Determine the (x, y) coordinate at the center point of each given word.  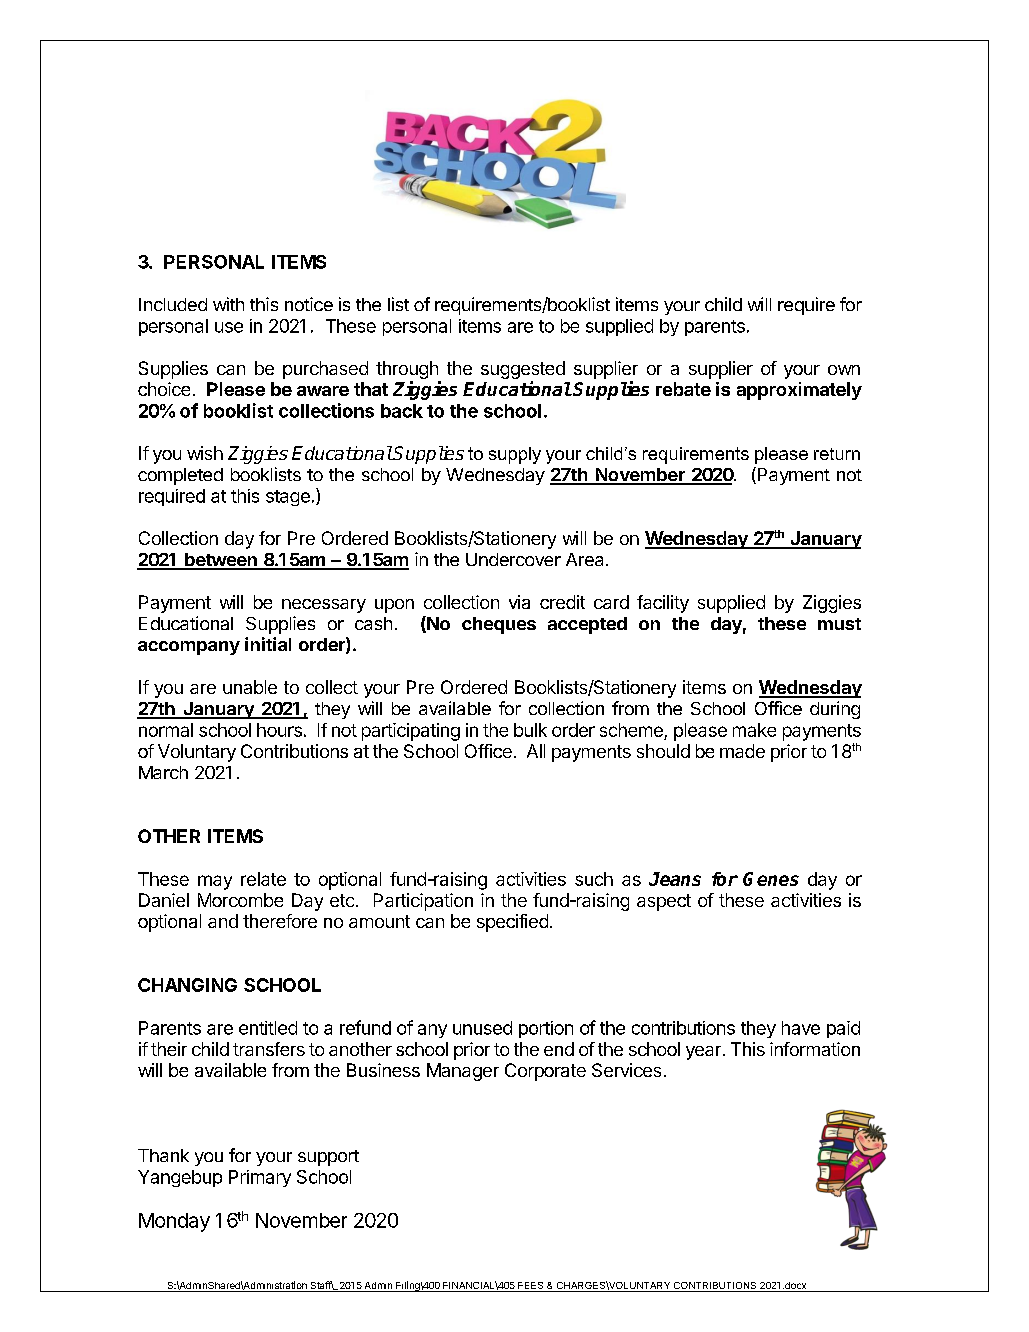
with (228, 304)
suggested (523, 371)
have (801, 1028)
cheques (499, 625)
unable (250, 687)
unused (482, 1028)
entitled (268, 1028)
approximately (799, 391)
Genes (771, 879)
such (594, 879)
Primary (260, 1178)
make (754, 730)
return (837, 454)
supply (515, 455)
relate (263, 879)
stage (288, 498)
